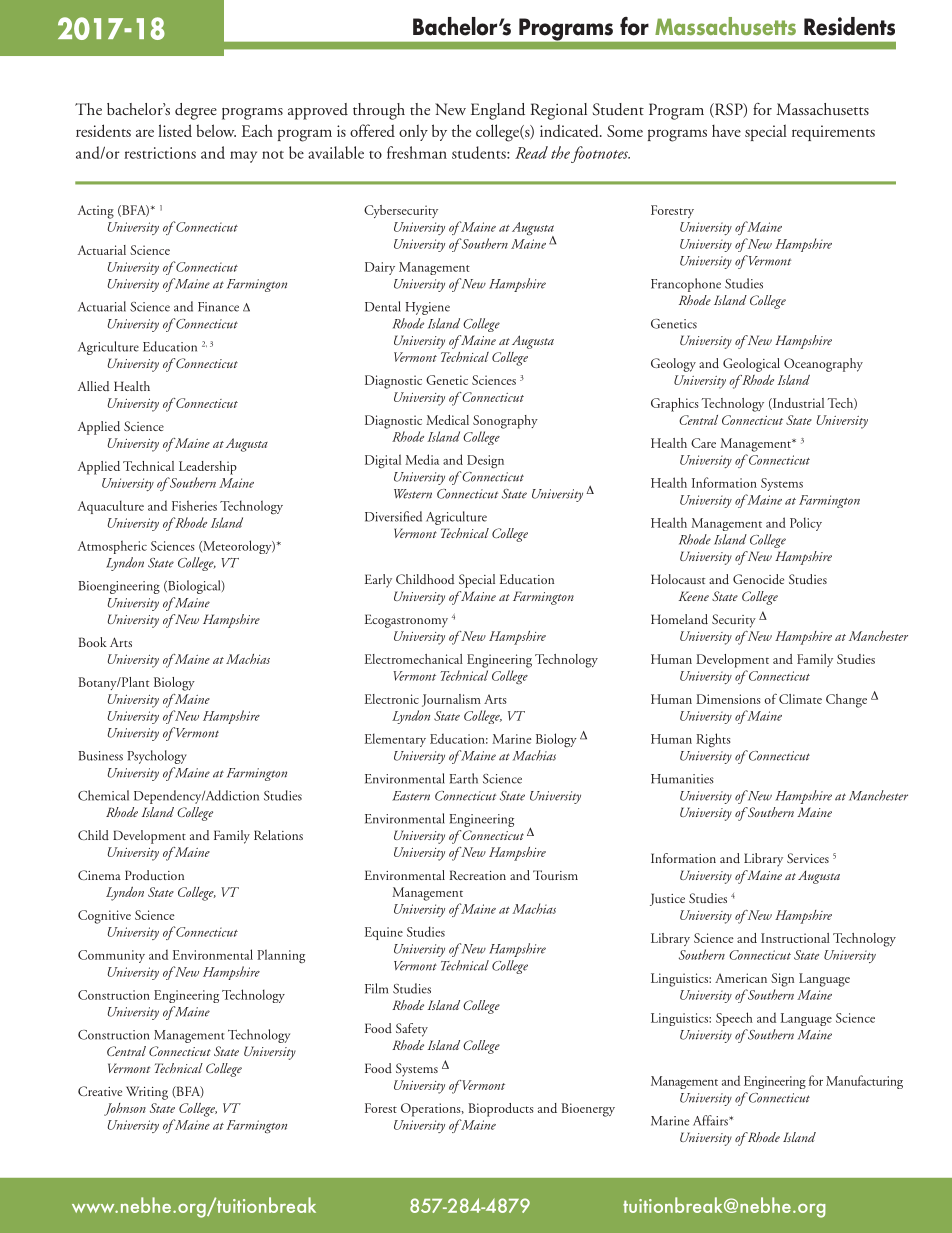 The width and height of the screenshot is (952, 1233). What do you see at coordinates (588, 1110) in the screenshot?
I see `Bioenergy` at bounding box center [588, 1110].
